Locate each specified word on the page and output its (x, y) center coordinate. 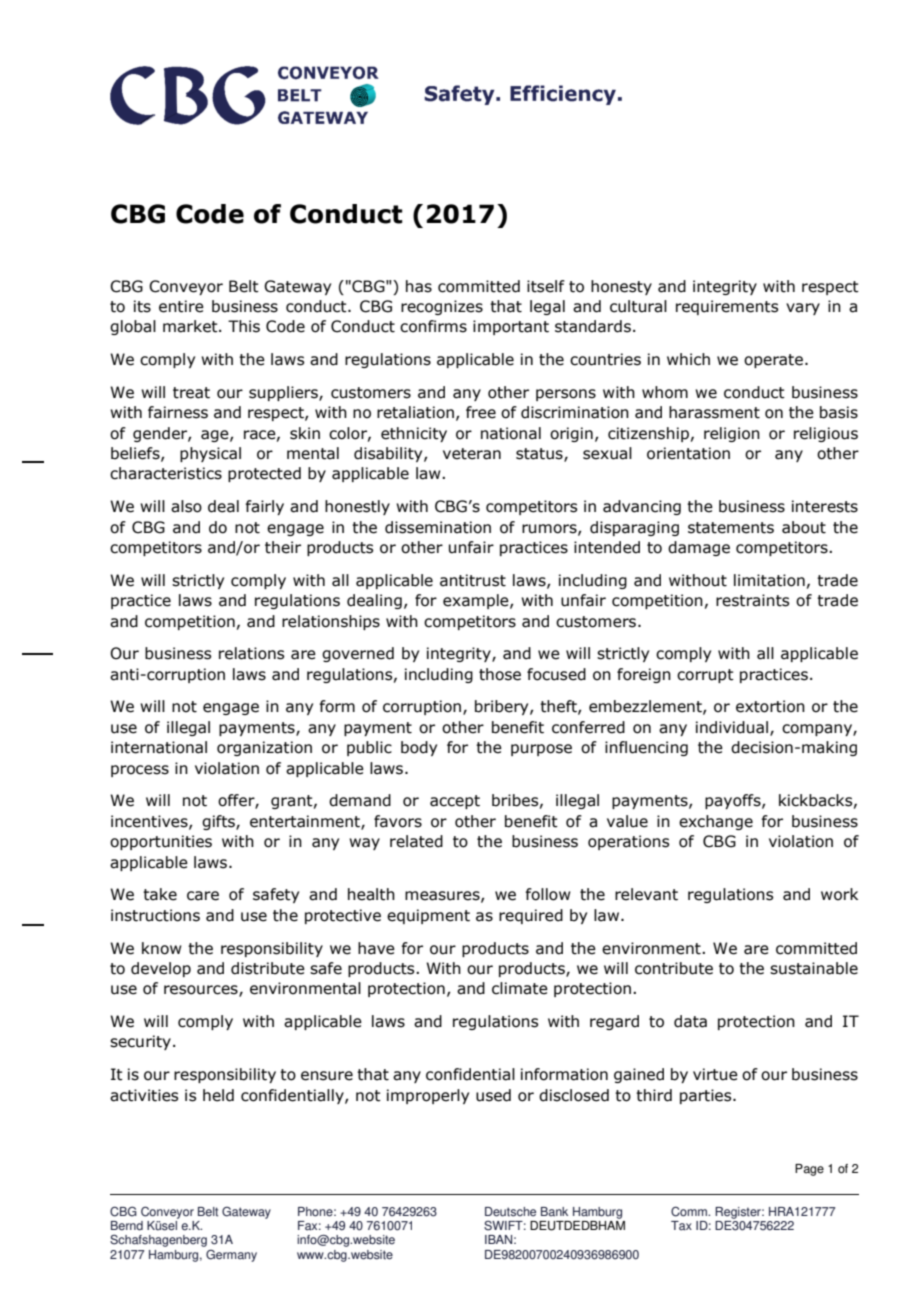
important (511, 327)
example (477, 601)
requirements (727, 307)
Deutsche (510, 1212)
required (531, 916)
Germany (231, 1256)
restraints (752, 600)
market (191, 326)
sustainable (814, 968)
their (283, 547)
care (203, 896)
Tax (681, 1226)
